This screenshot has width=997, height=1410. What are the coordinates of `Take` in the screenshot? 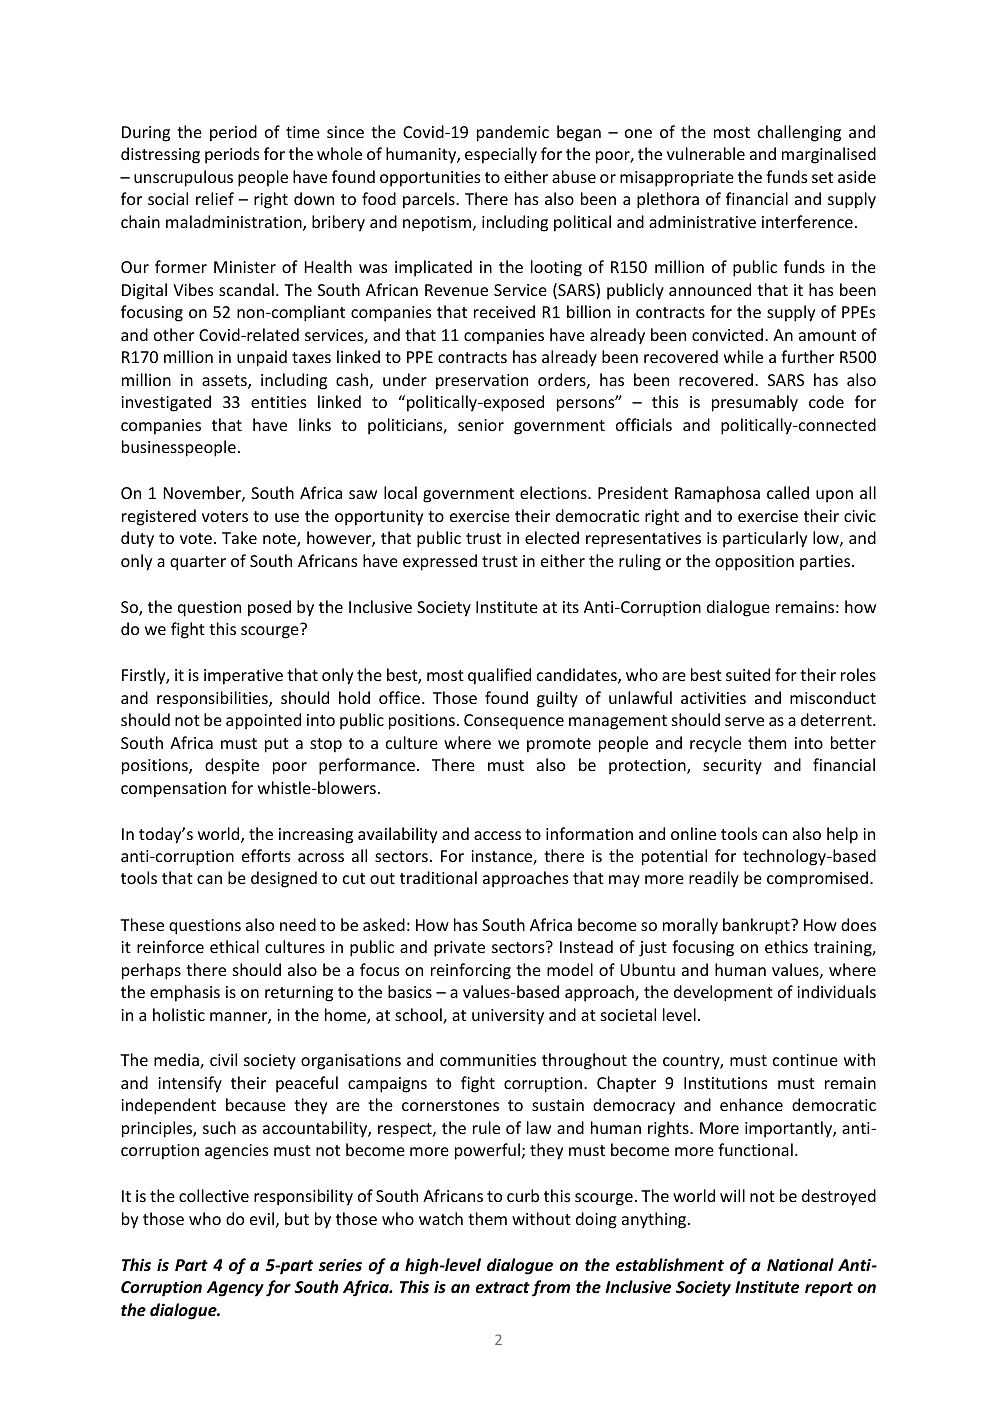 It's located at (239, 537).
